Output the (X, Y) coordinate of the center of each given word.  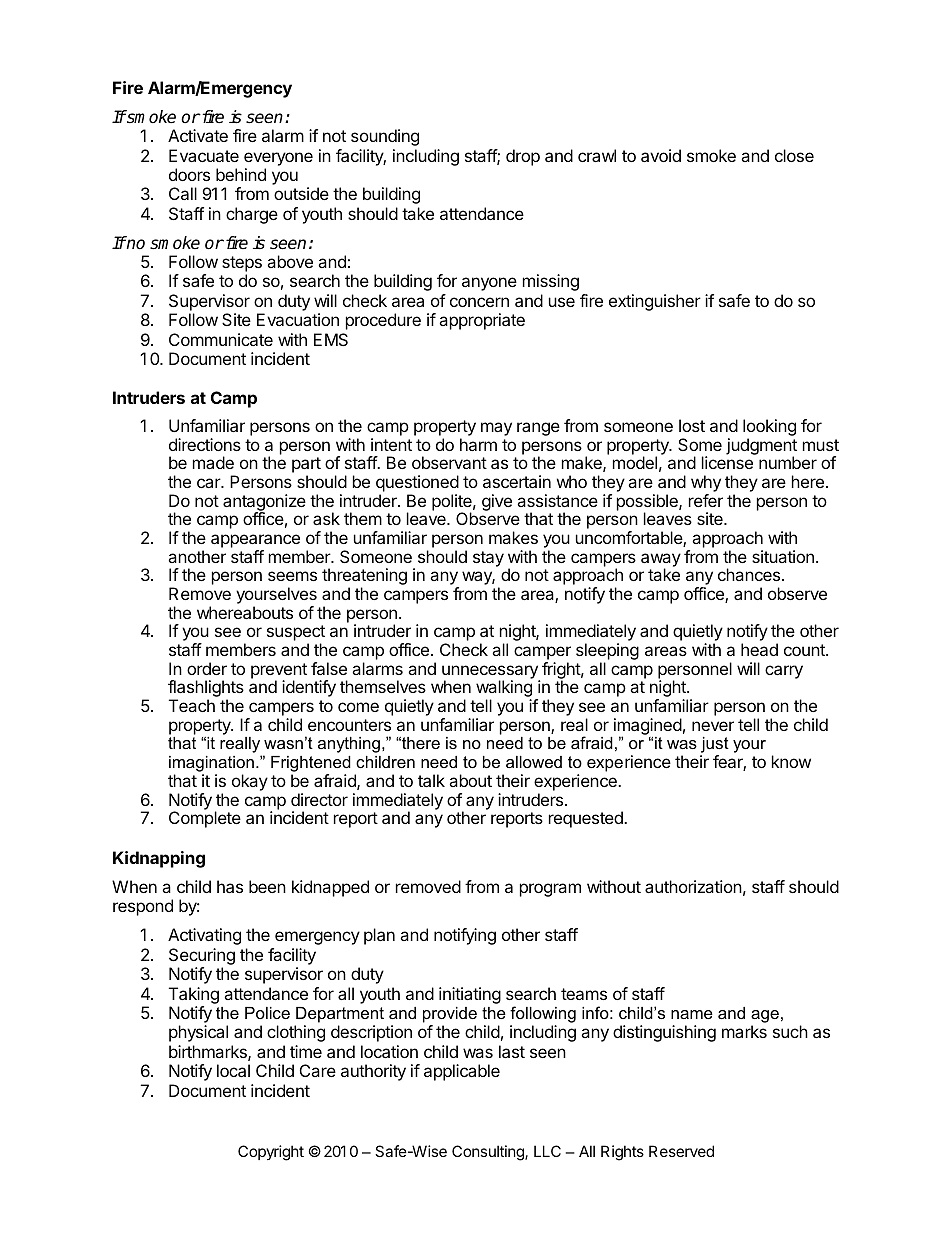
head (759, 649)
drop (523, 157)
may (496, 429)
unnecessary (491, 673)
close (794, 155)
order (207, 668)
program (550, 890)
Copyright (271, 1153)
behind (241, 174)
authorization (693, 886)
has (230, 886)
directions (205, 444)
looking (769, 429)
